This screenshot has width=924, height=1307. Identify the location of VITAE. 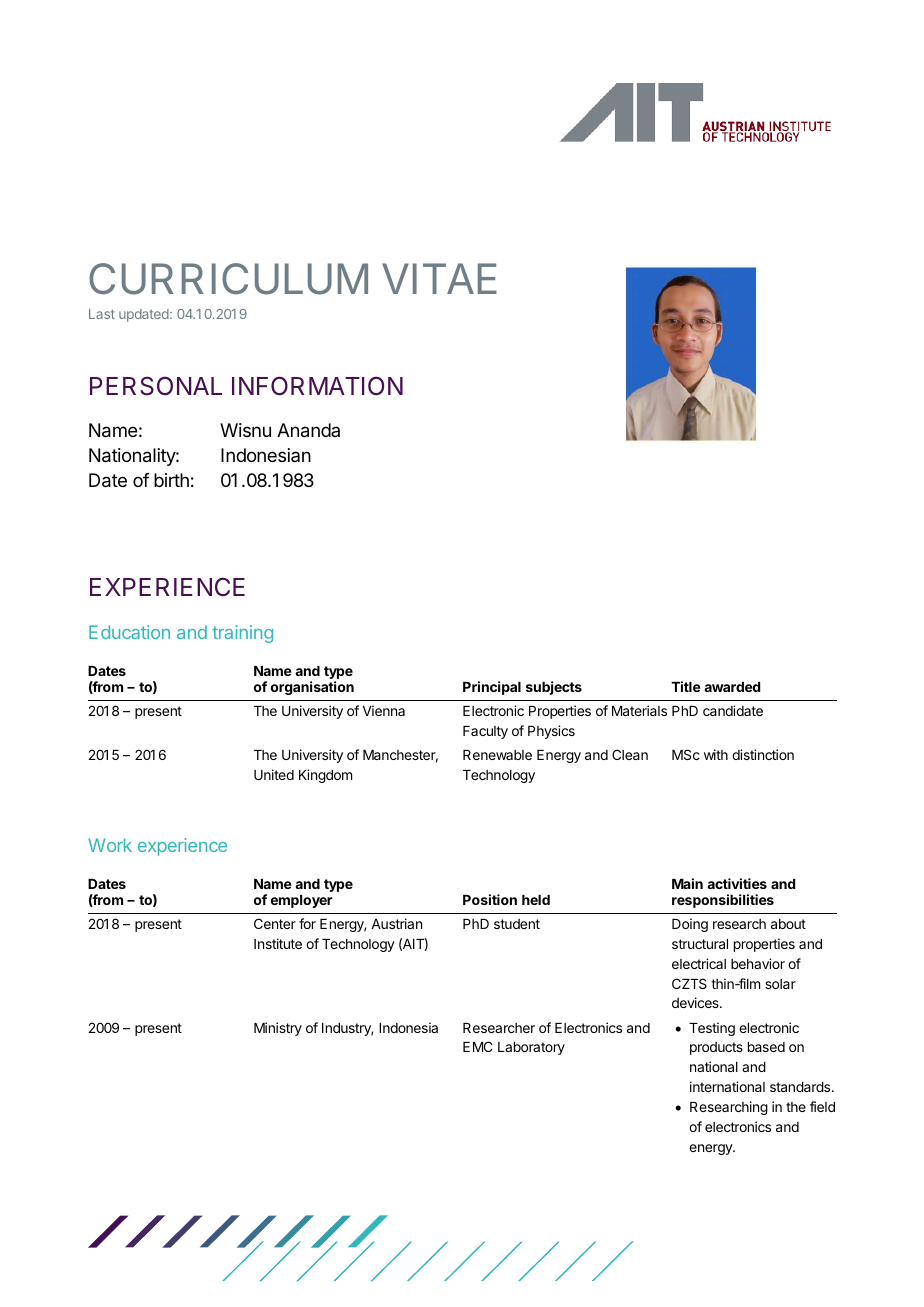
(439, 278).
